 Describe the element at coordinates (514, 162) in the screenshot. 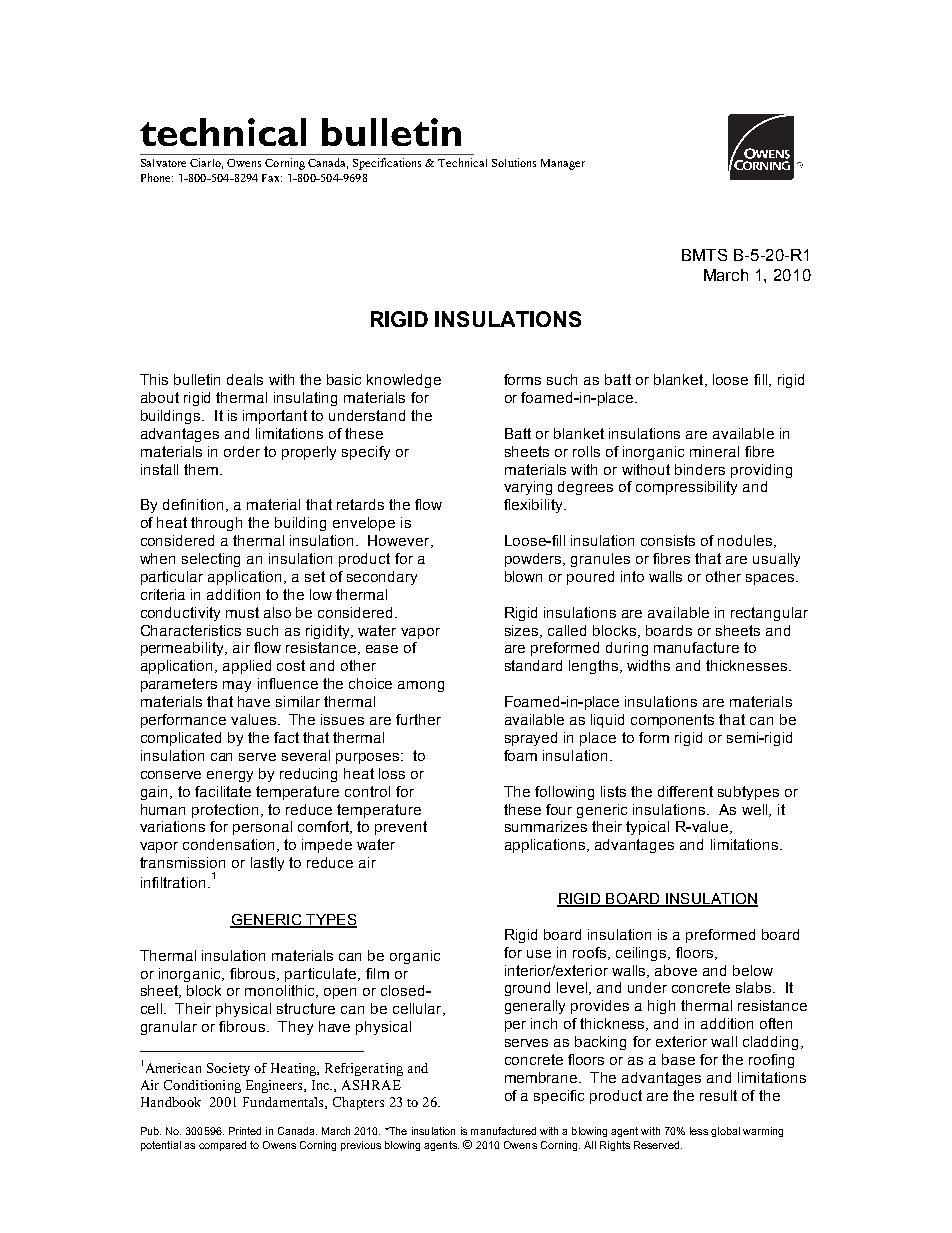

I see `Solutions` at that location.
